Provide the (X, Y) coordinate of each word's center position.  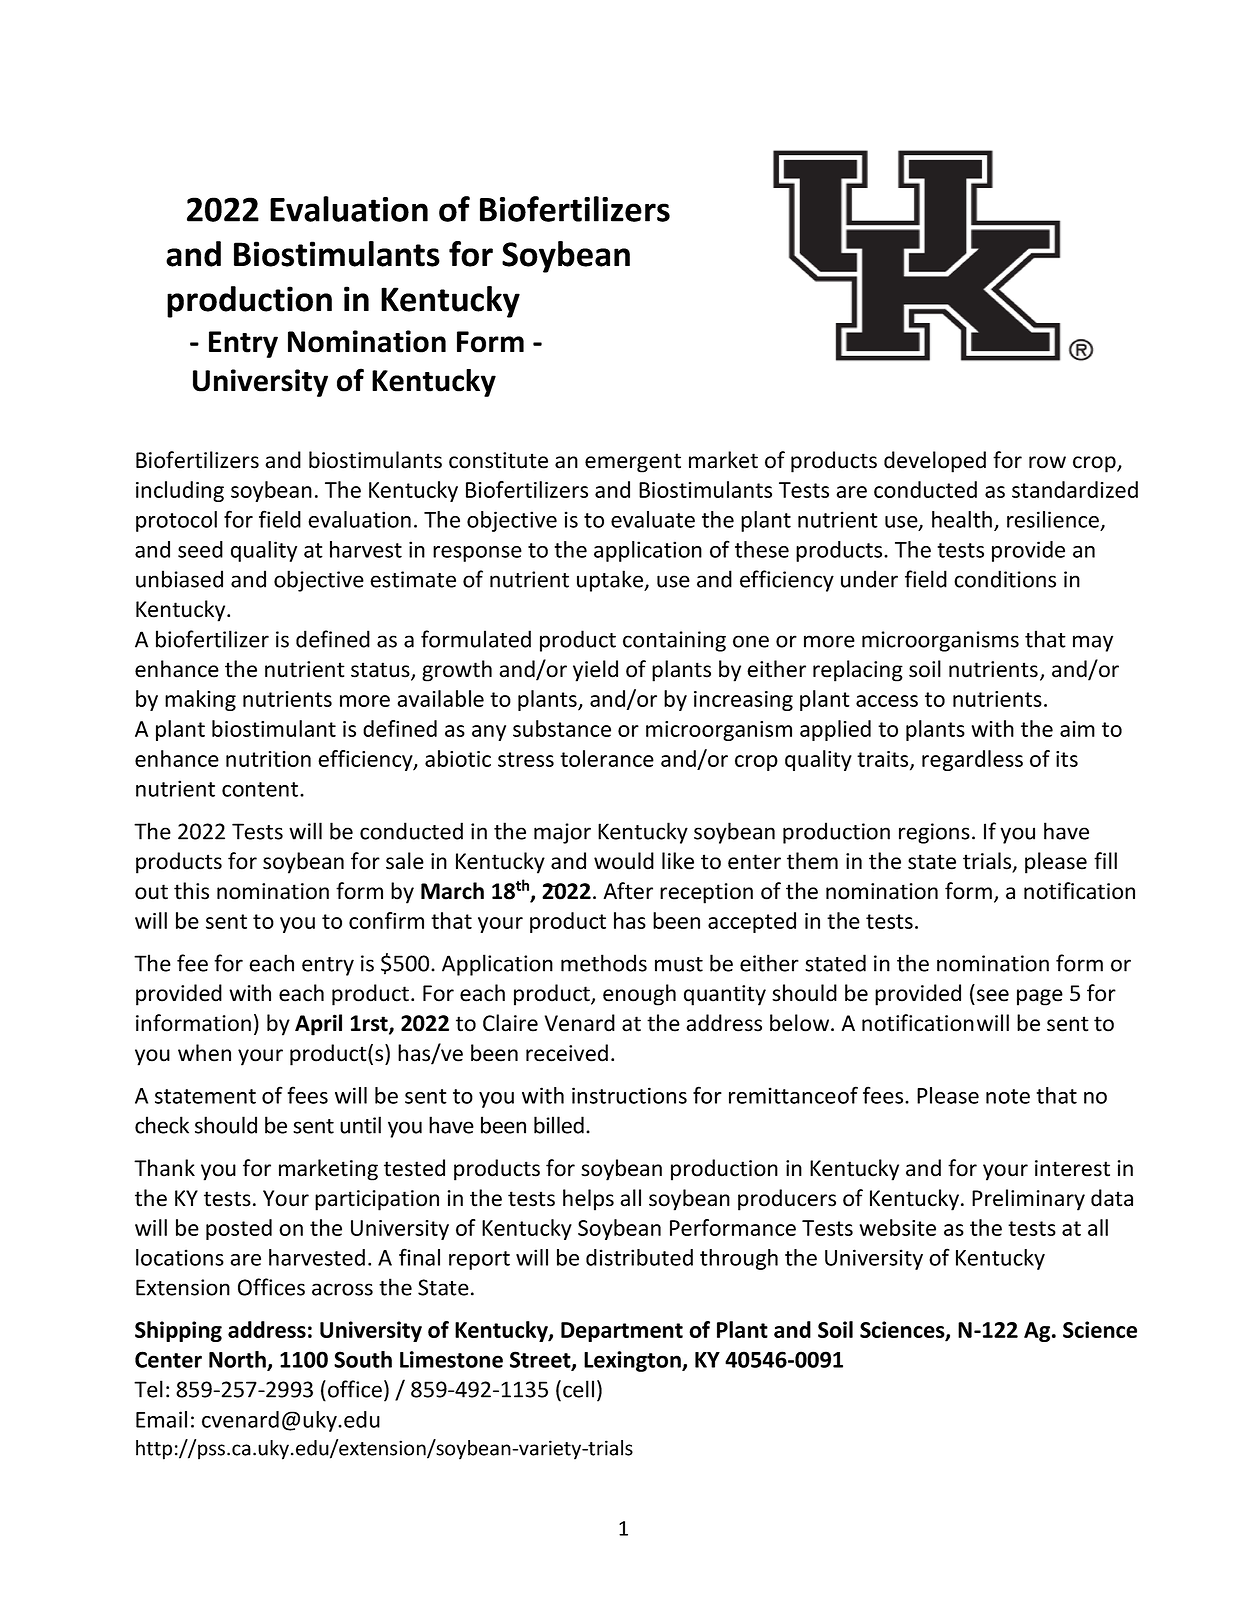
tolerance (607, 758)
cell (578, 1389)
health (962, 519)
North (238, 1360)
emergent (633, 463)
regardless (972, 760)
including (180, 491)
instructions (629, 1095)
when (204, 1053)
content (261, 789)
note (1008, 1096)
